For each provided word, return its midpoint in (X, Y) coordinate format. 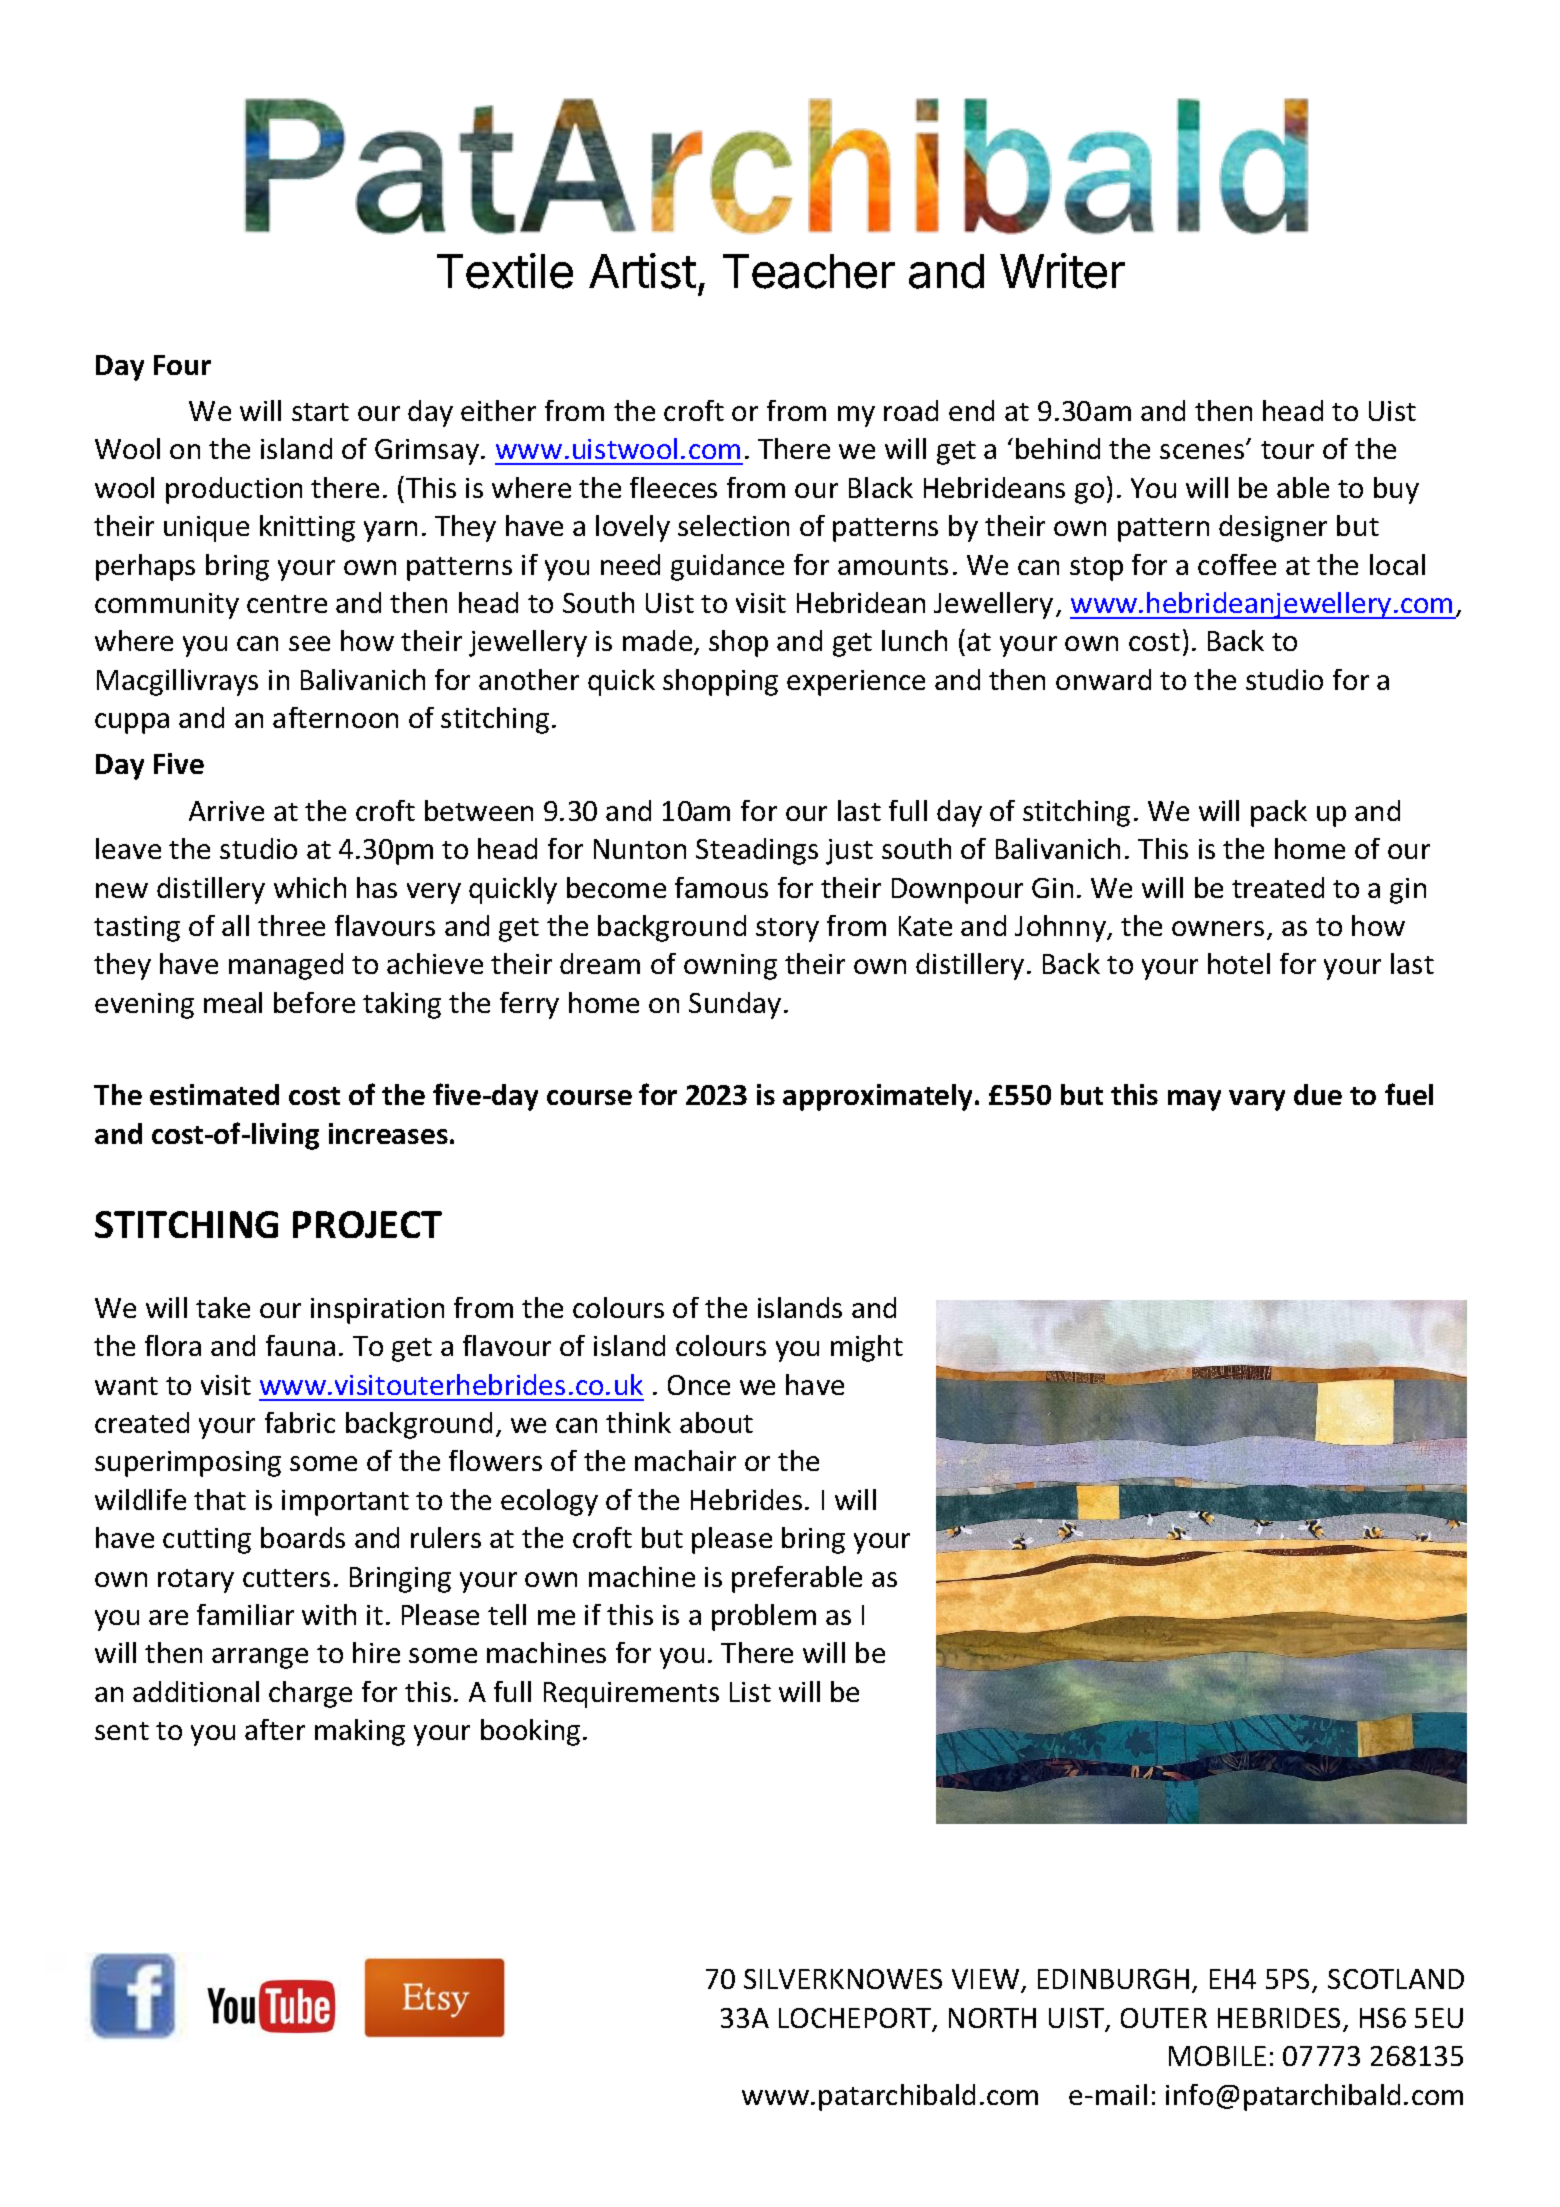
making (360, 1732)
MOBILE (1217, 2056)
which (310, 887)
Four (182, 365)
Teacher (809, 271)
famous (721, 887)
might (867, 1348)
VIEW (987, 1980)
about (716, 1422)
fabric (300, 1422)
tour (1287, 450)
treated (1278, 887)
